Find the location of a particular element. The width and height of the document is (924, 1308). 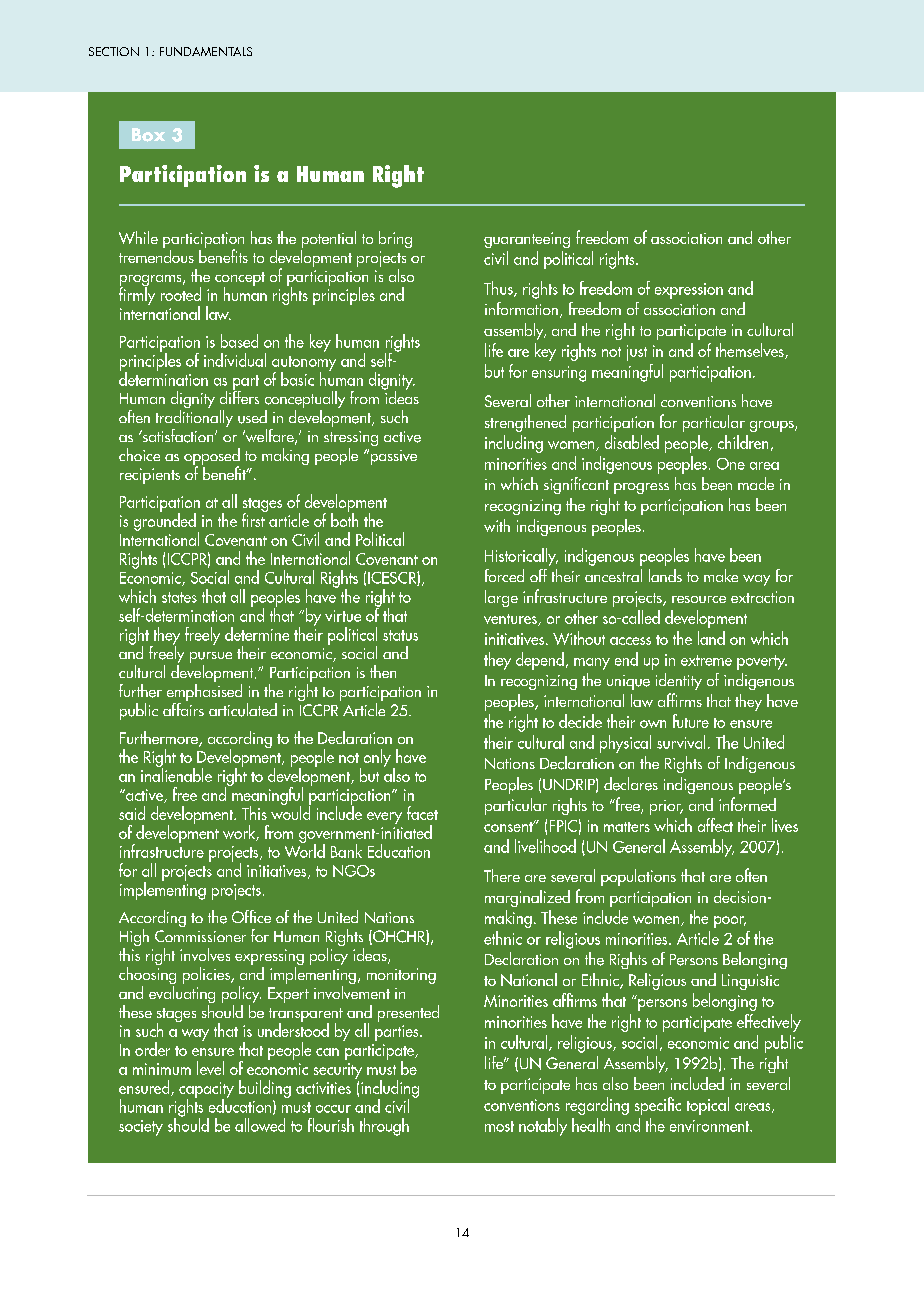

children is located at coordinates (743, 442).
